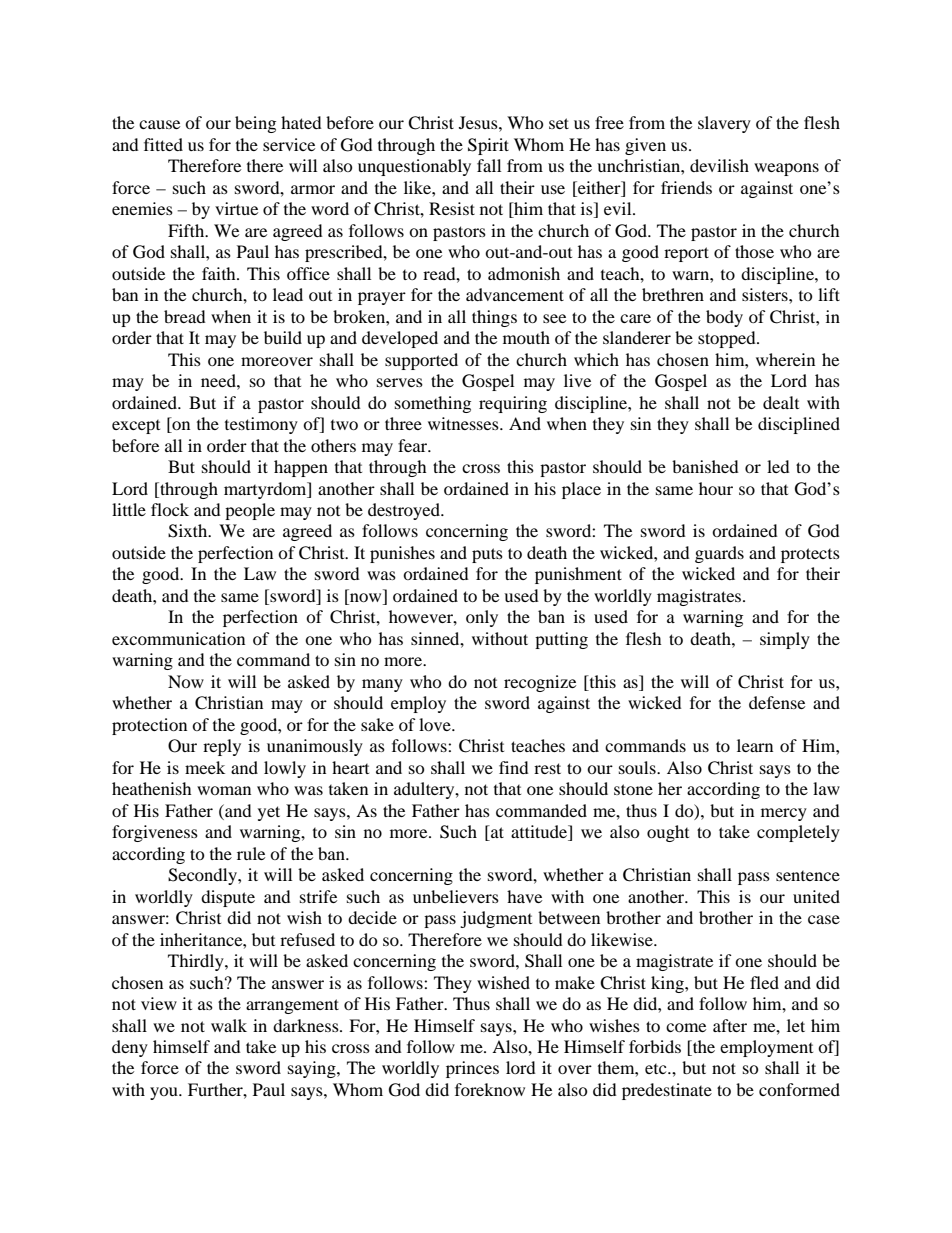 This screenshot has height=1233, width=952. What do you see at coordinates (163, 144) in the screenshot?
I see `fitted` at bounding box center [163, 144].
